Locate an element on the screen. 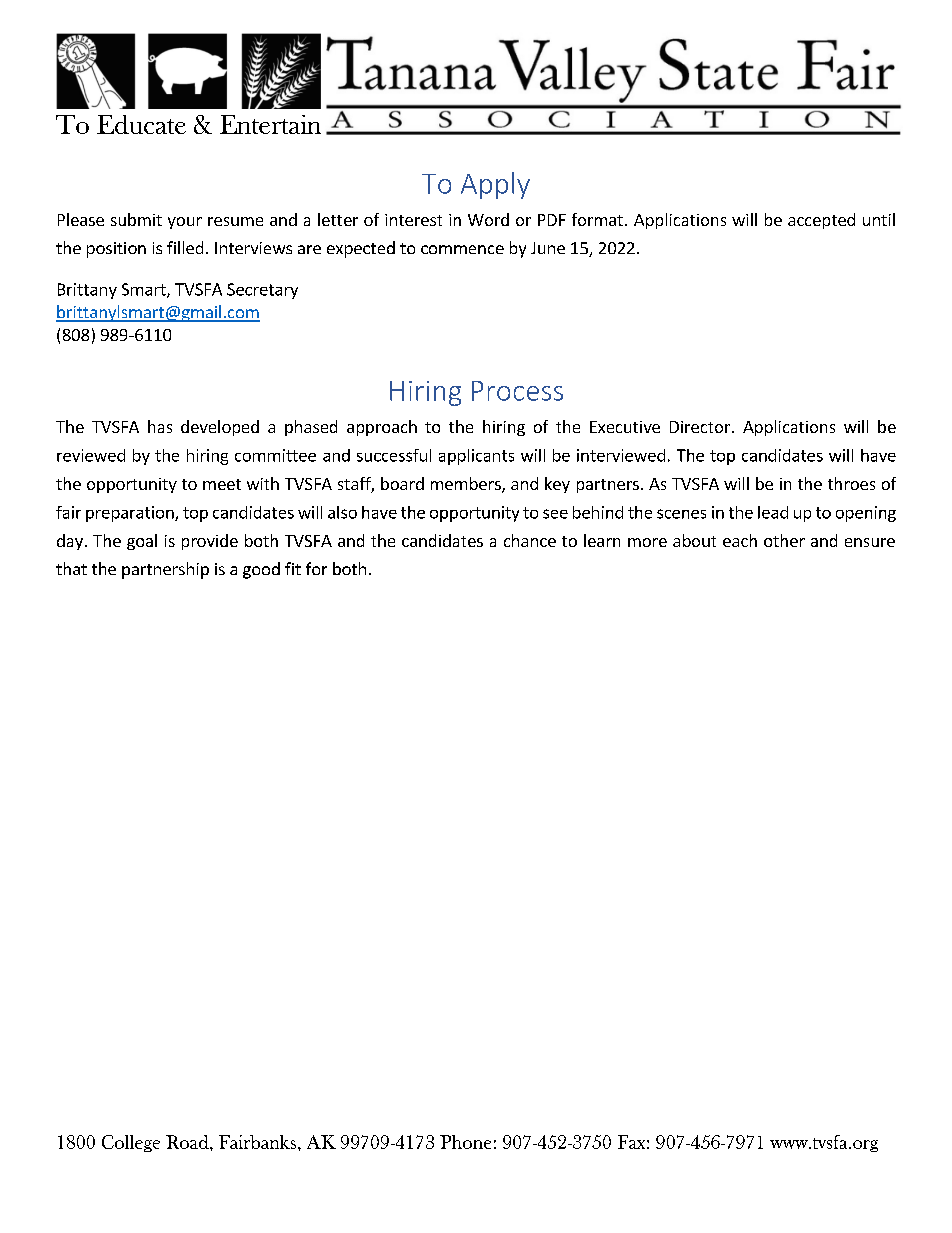 This screenshot has height=1233, width=952. Phone is located at coordinates (465, 1142).
